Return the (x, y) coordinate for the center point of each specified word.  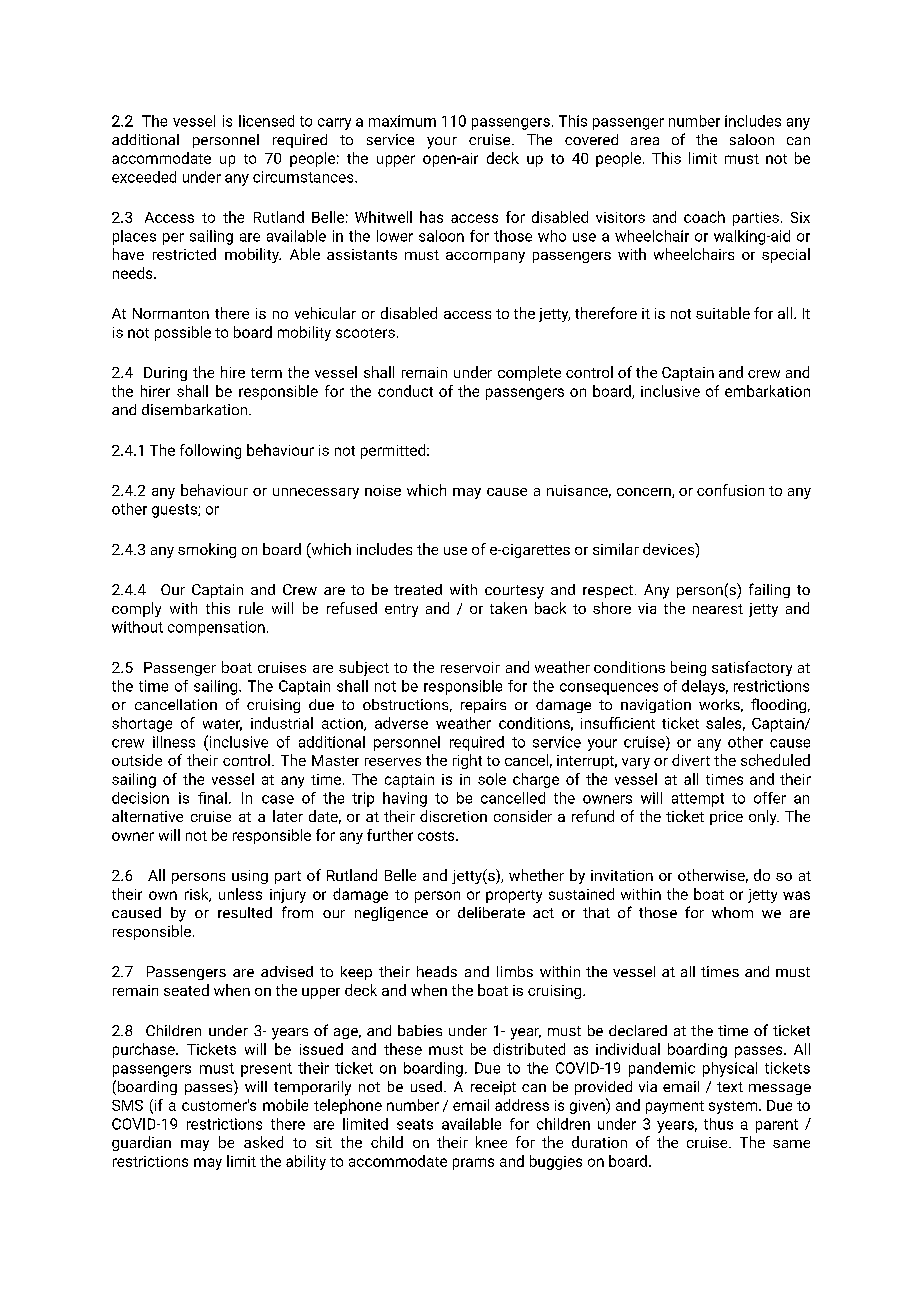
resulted (245, 912)
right (467, 761)
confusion (730, 490)
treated (418, 589)
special (786, 255)
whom (732, 912)
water (222, 725)
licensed (266, 121)
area (645, 141)
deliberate (491, 912)
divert (691, 760)
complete (529, 373)
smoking (207, 550)
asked (263, 1142)
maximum (402, 121)
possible (183, 333)
